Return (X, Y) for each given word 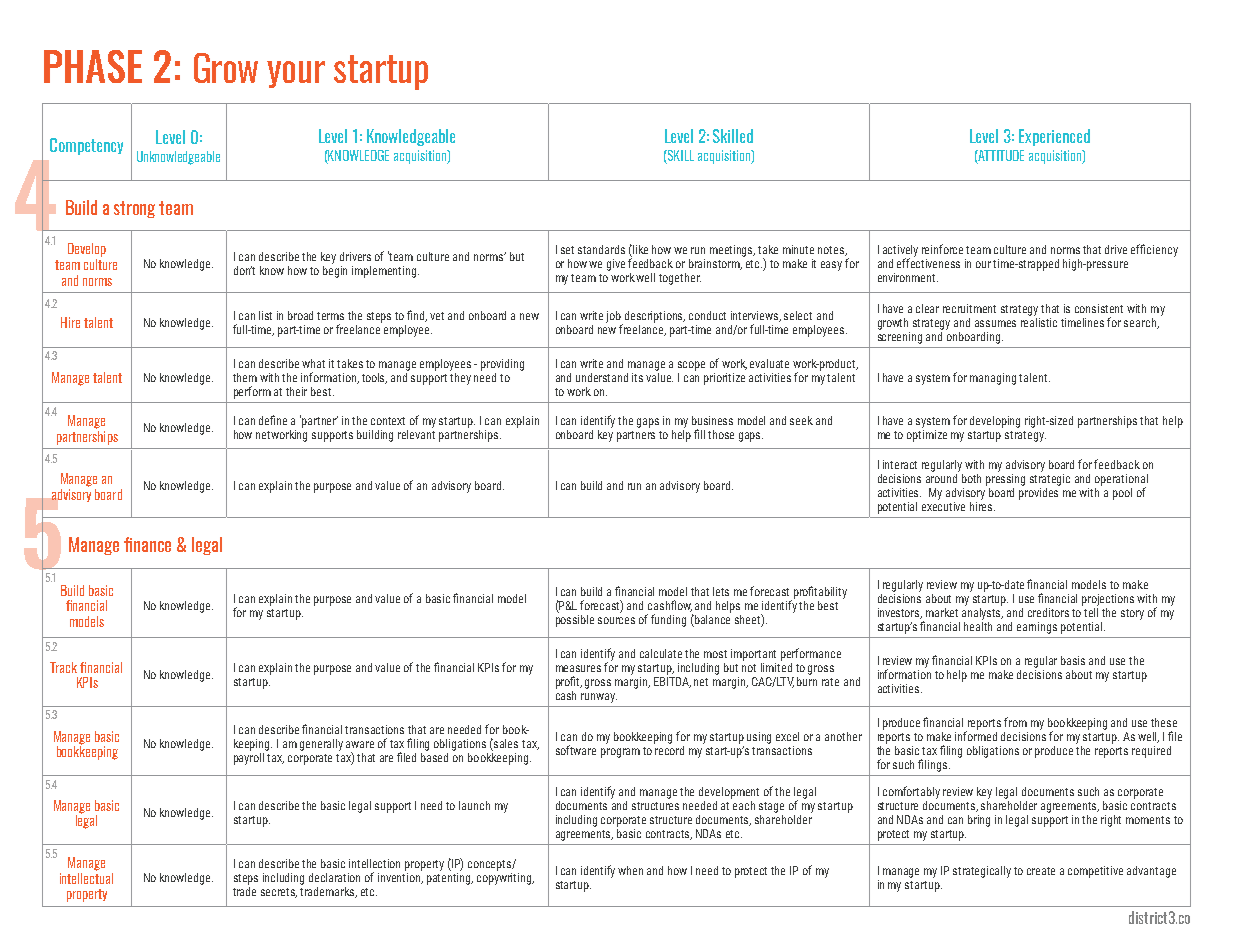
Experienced (1054, 137)
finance (147, 544)
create (1041, 871)
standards (601, 249)
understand (602, 377)
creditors (1048, 612)
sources (616, 620)
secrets (279, 893)
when (630, 870)
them (245, 377)
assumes (995, 323)
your (296, 74)
